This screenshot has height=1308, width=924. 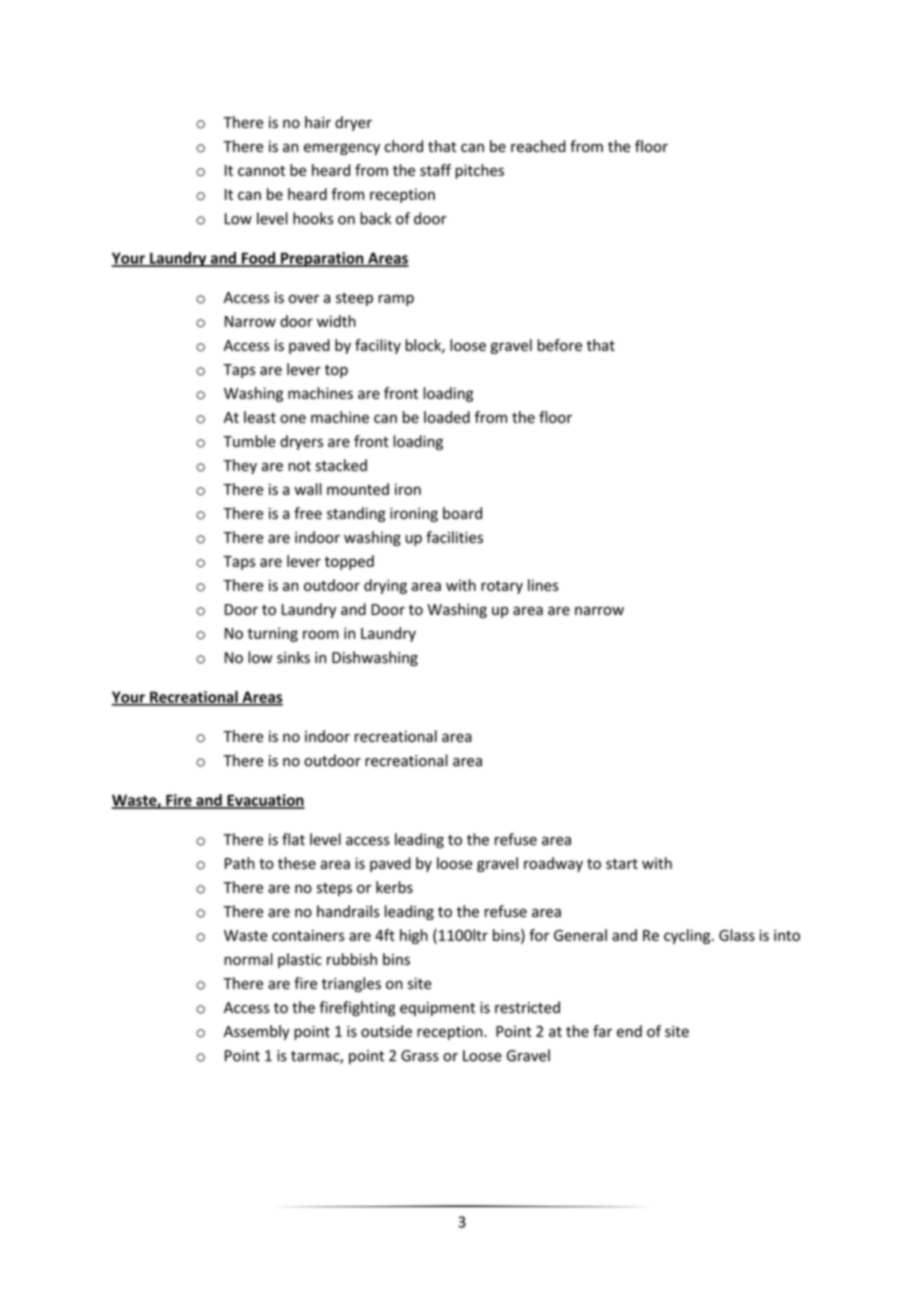 What do you see at coordinates (560, 345) in the screenshot?
I see `before` at bounding box center [560, 345].
